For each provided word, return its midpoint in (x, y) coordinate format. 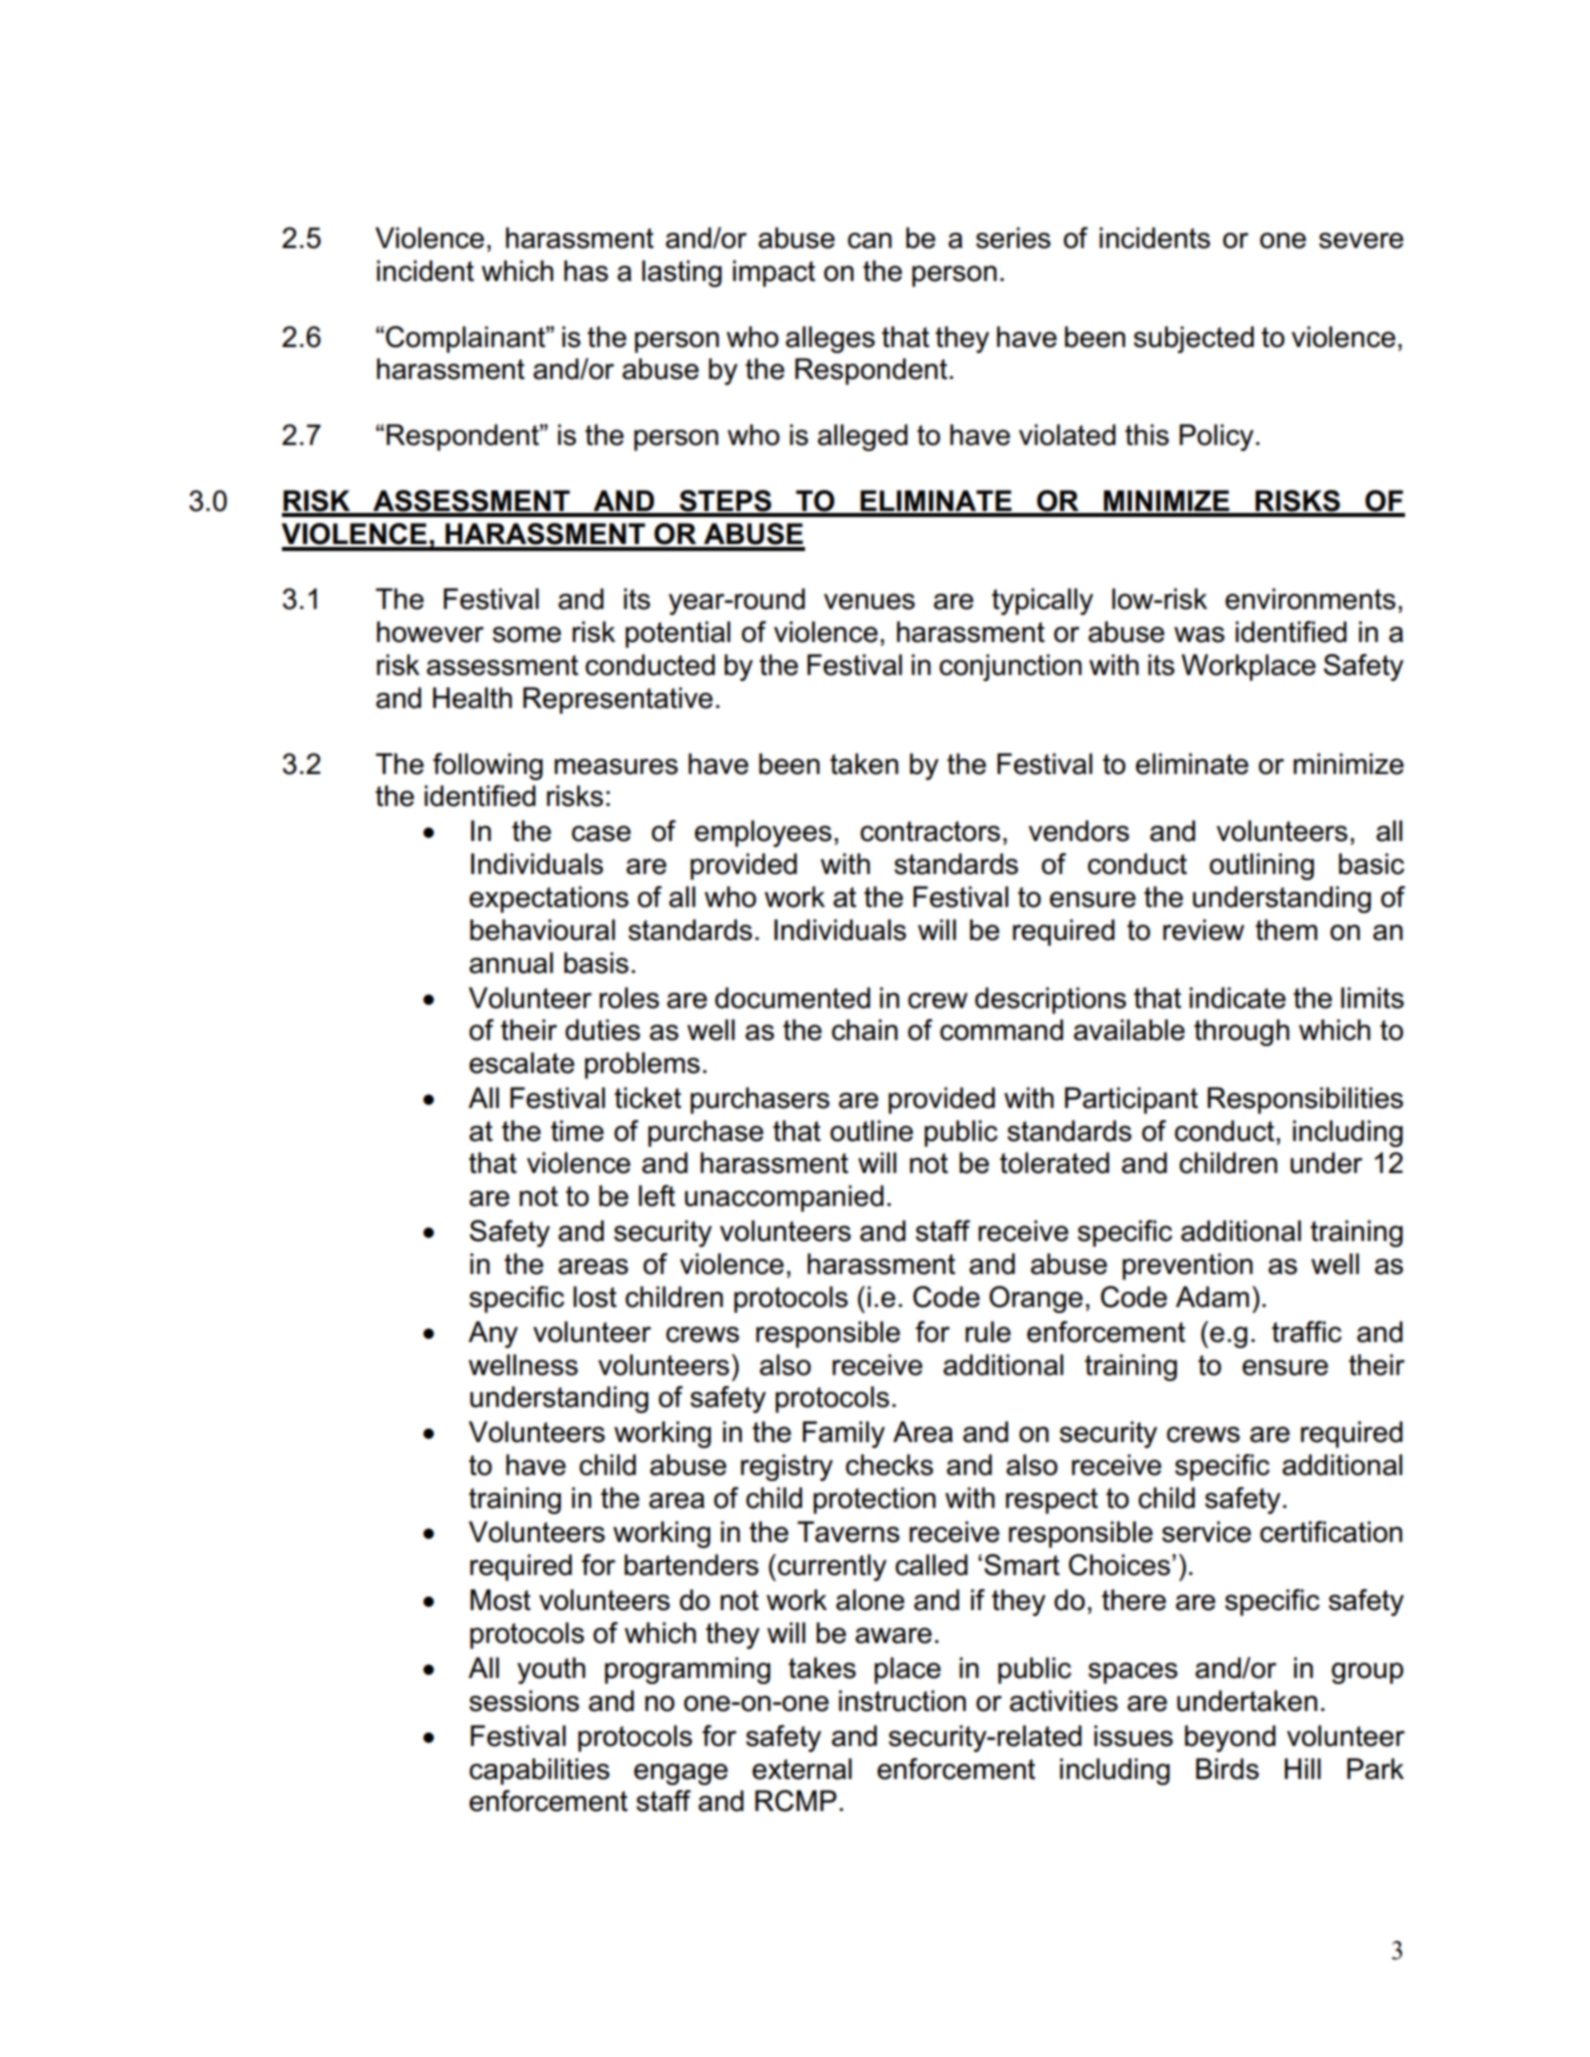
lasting (682, 273)
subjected (1194, 339)
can (870, 240)
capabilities (539, 1771)
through (1241, 1032)
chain (865, 1030)
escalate (522, 1063)
